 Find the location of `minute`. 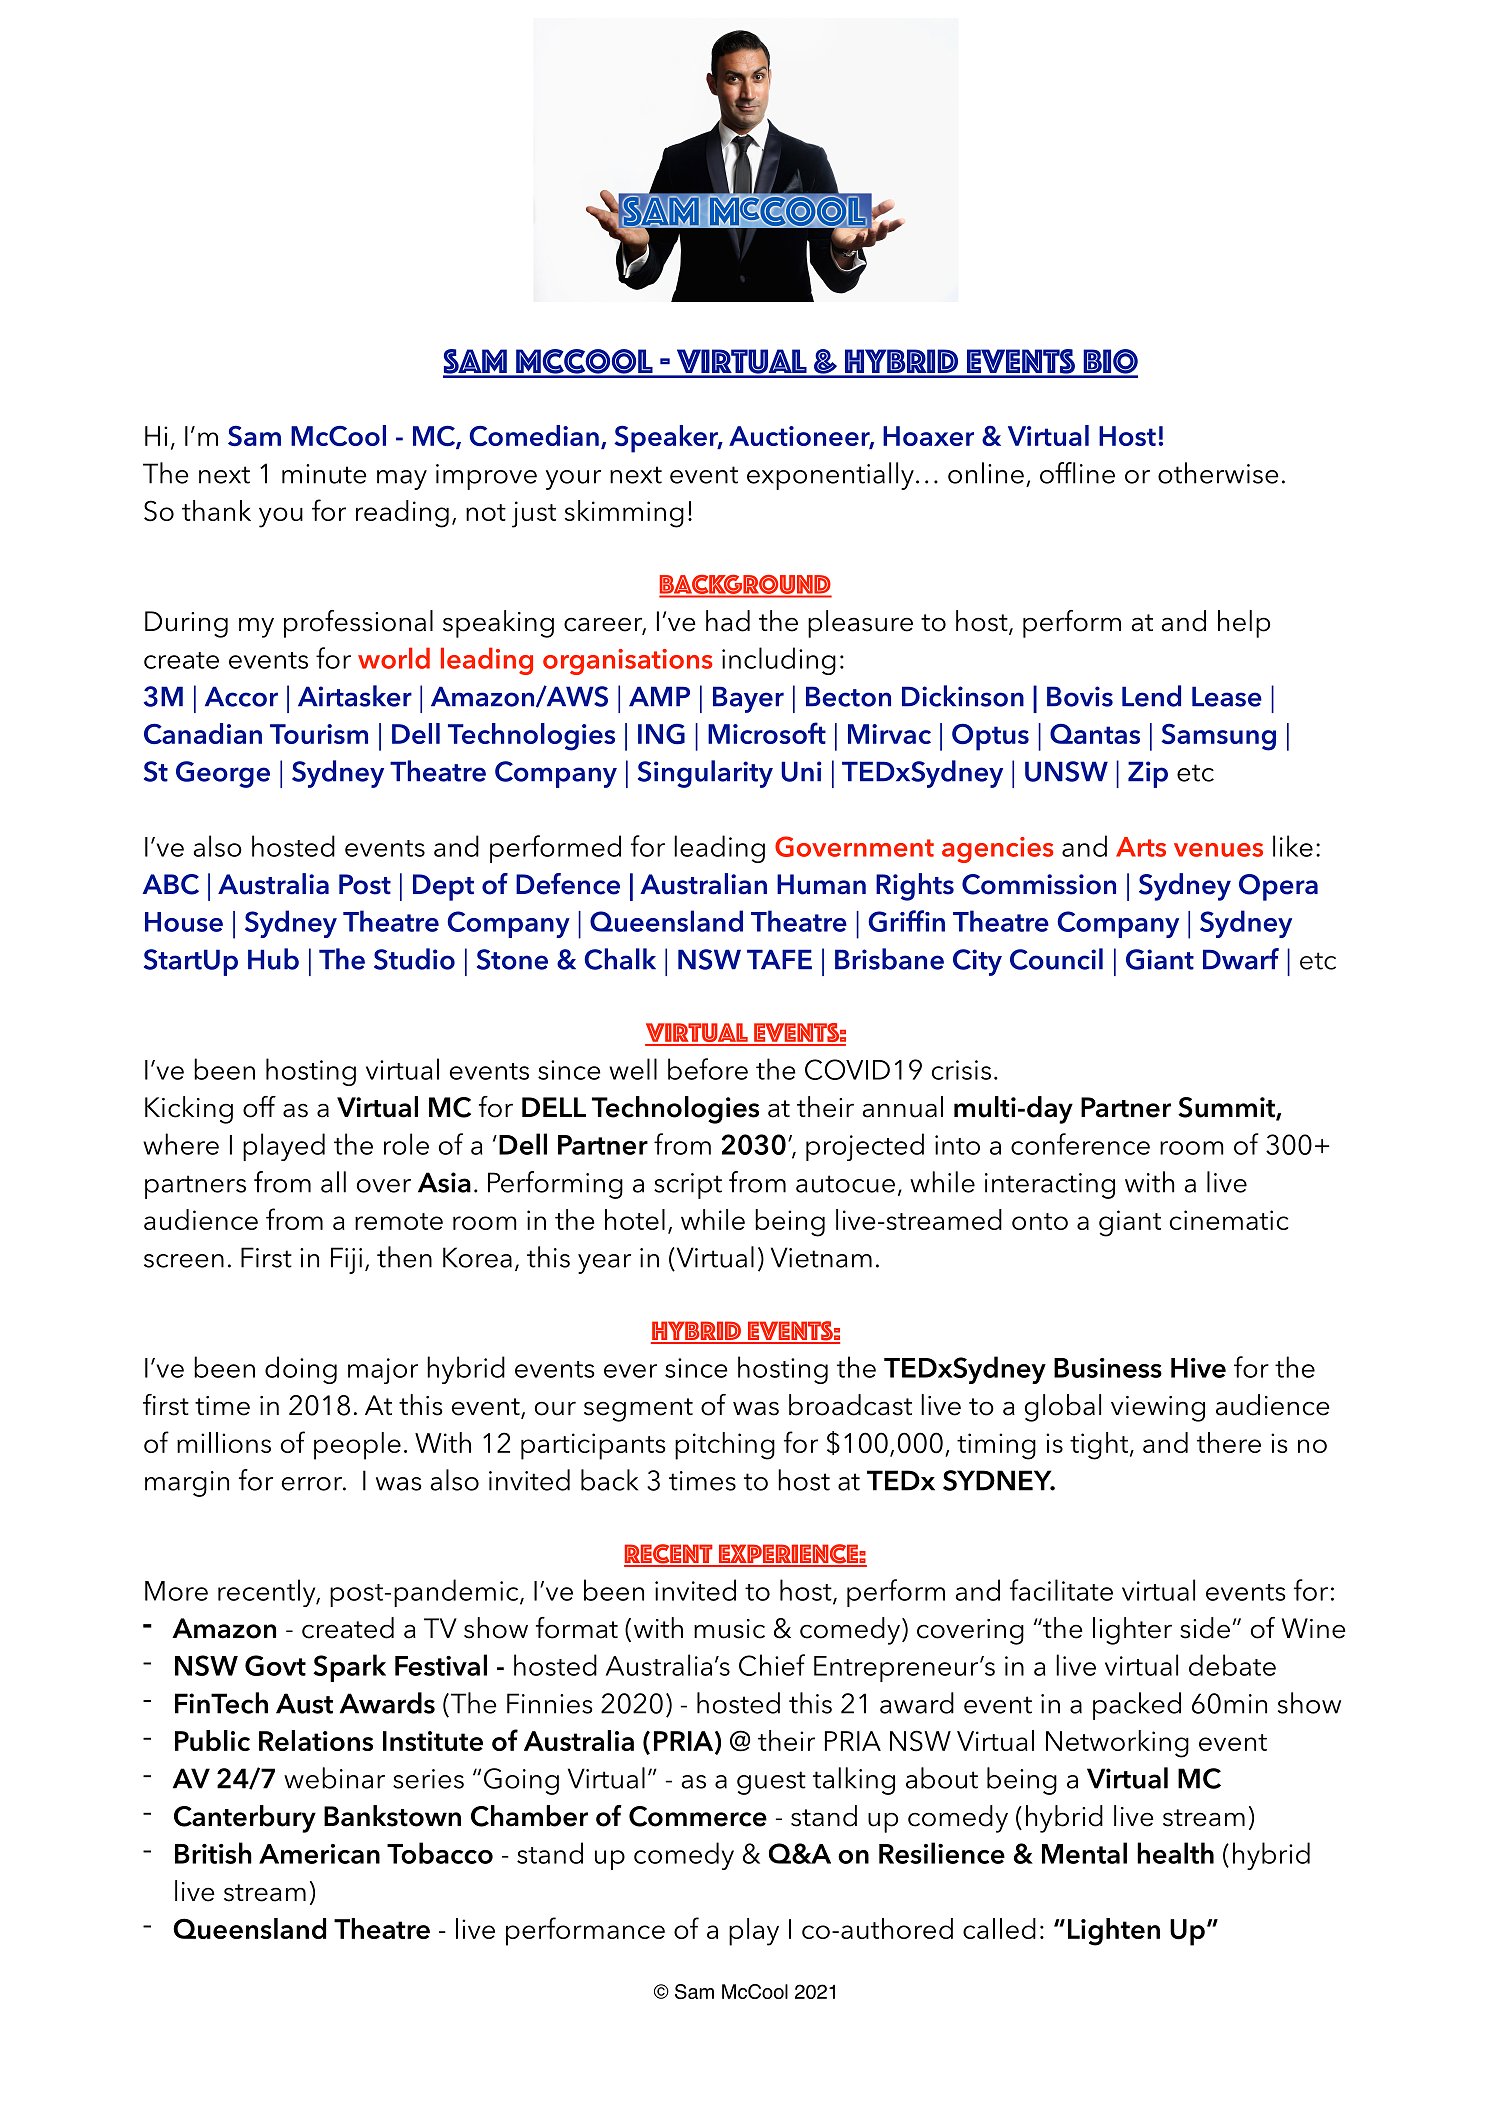

minute is located at coordinates (324, 474).
